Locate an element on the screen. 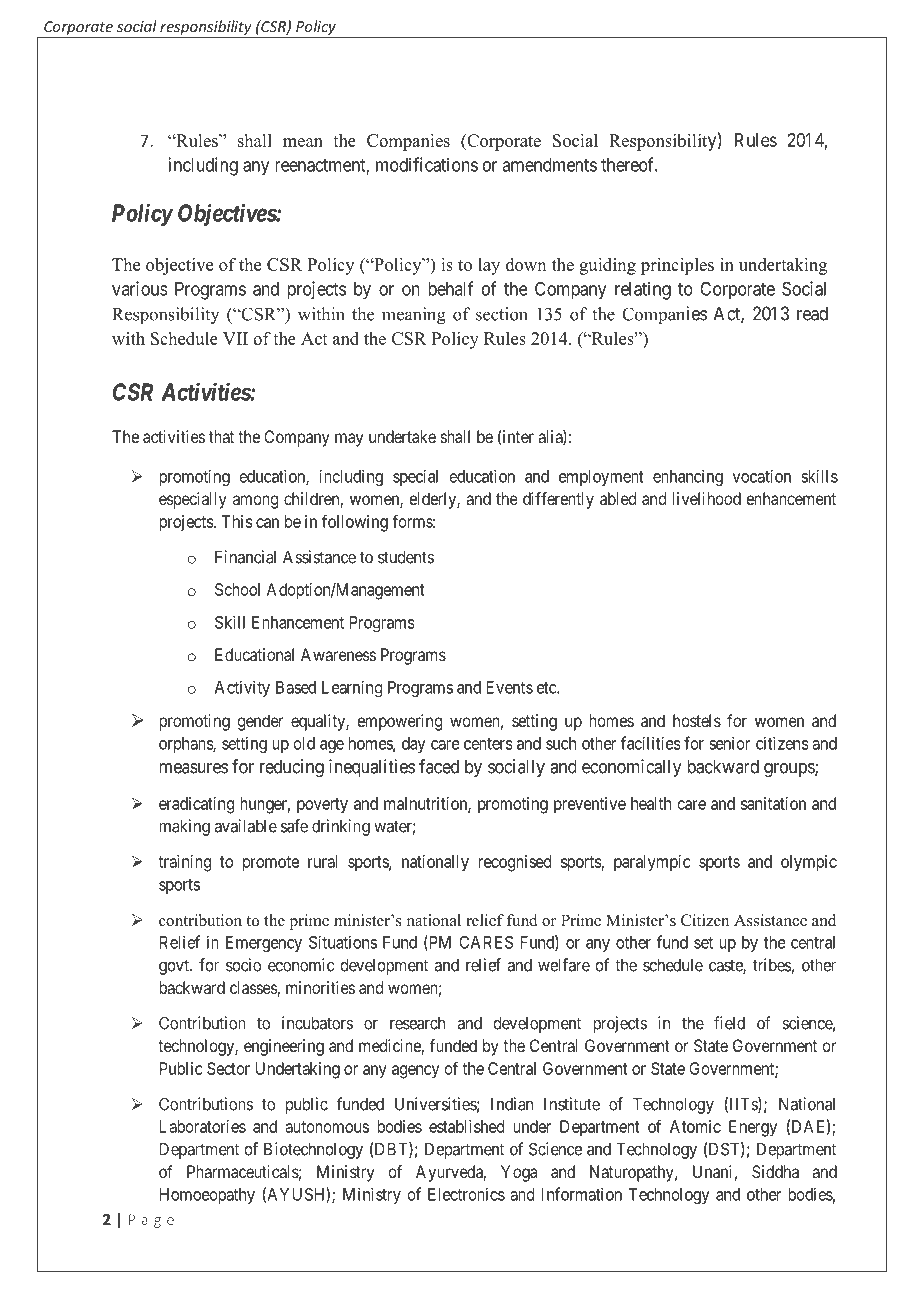 The width and height of the screenshot is (924, 1309). differently is located at coordinates (558, 500).
